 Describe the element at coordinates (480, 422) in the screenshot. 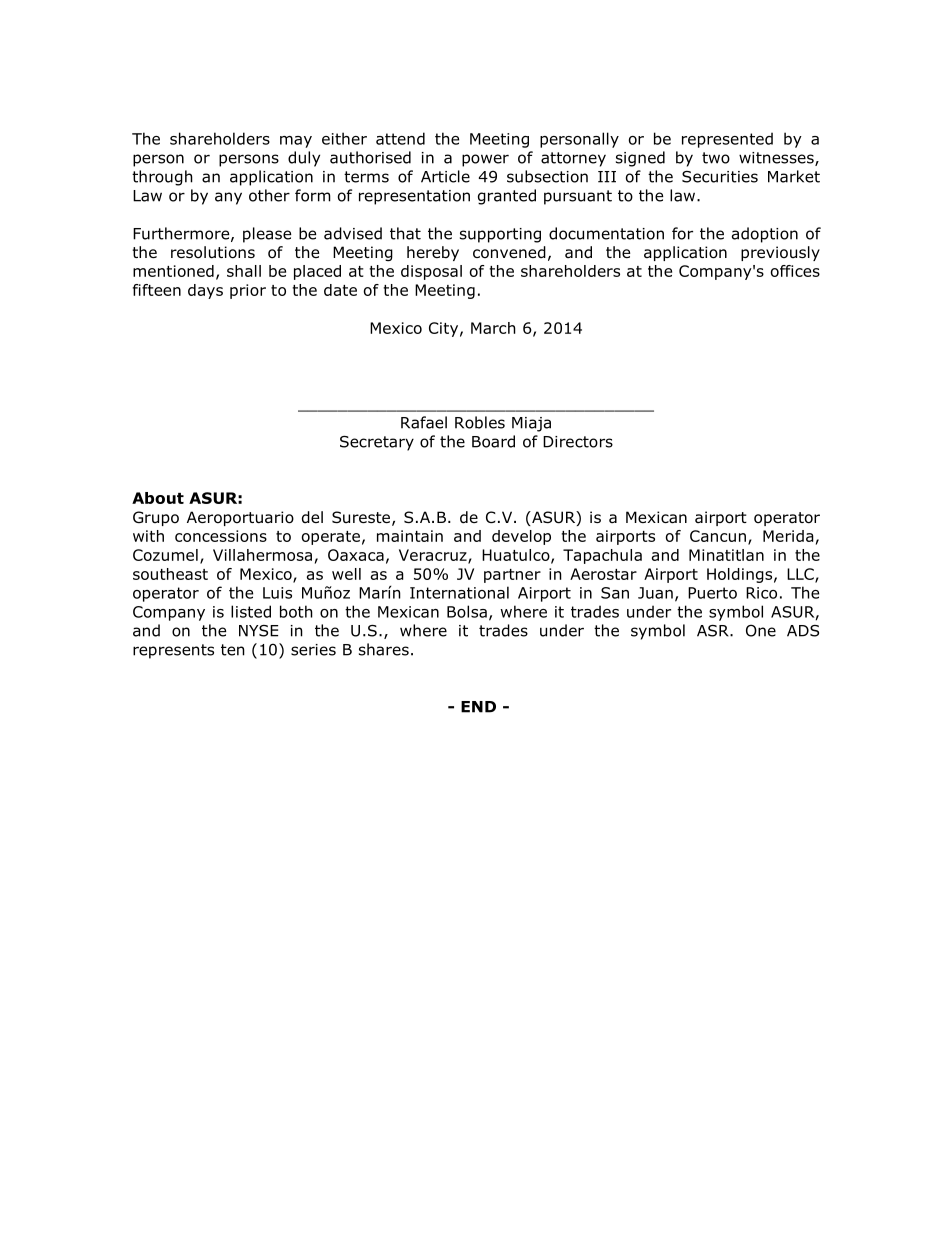

I see `Robles` at that location.
